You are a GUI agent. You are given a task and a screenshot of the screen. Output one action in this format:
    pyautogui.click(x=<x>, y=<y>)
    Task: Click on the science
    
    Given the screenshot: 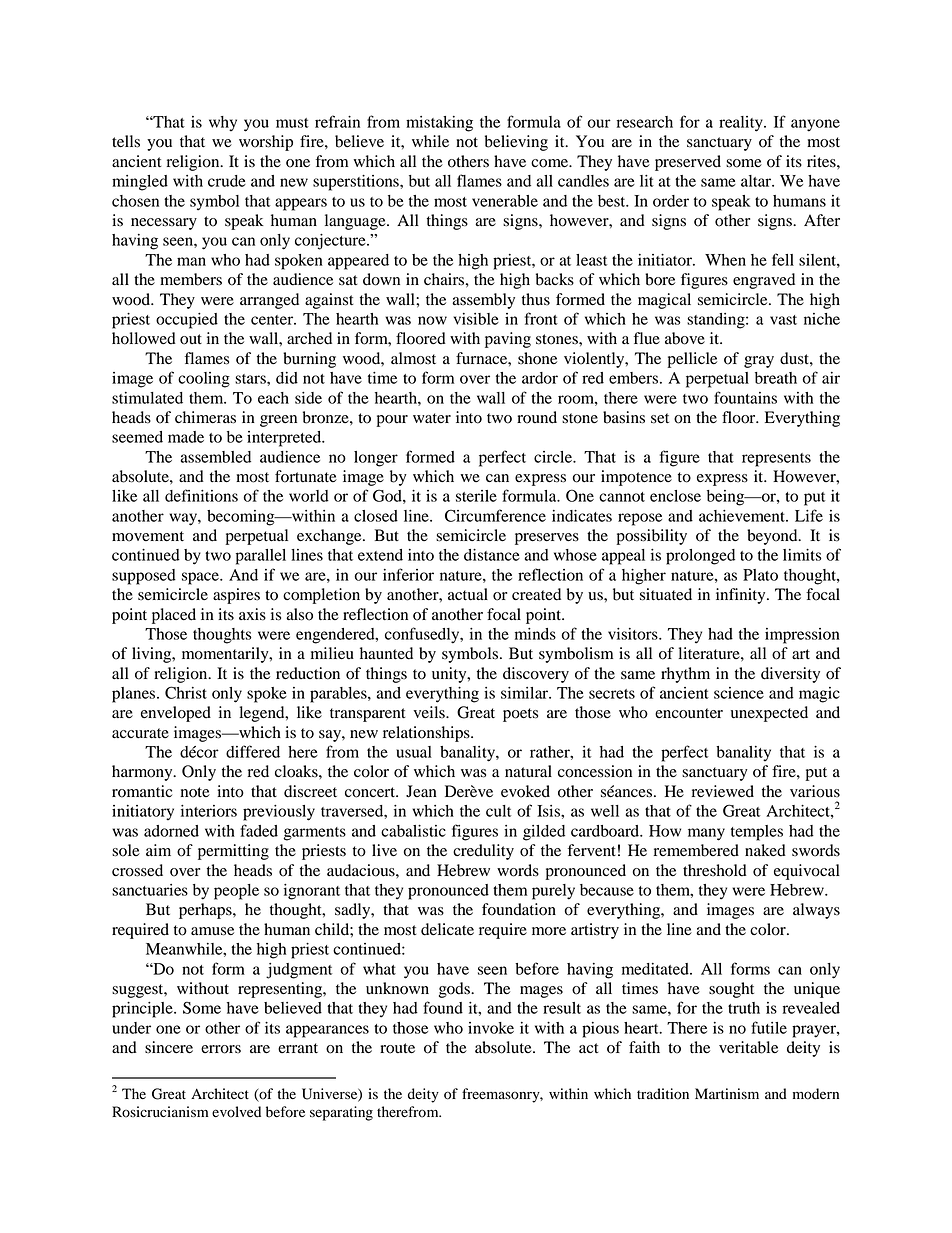 What is the action you would take?
    pyautogui.click(x=739, y=693)
